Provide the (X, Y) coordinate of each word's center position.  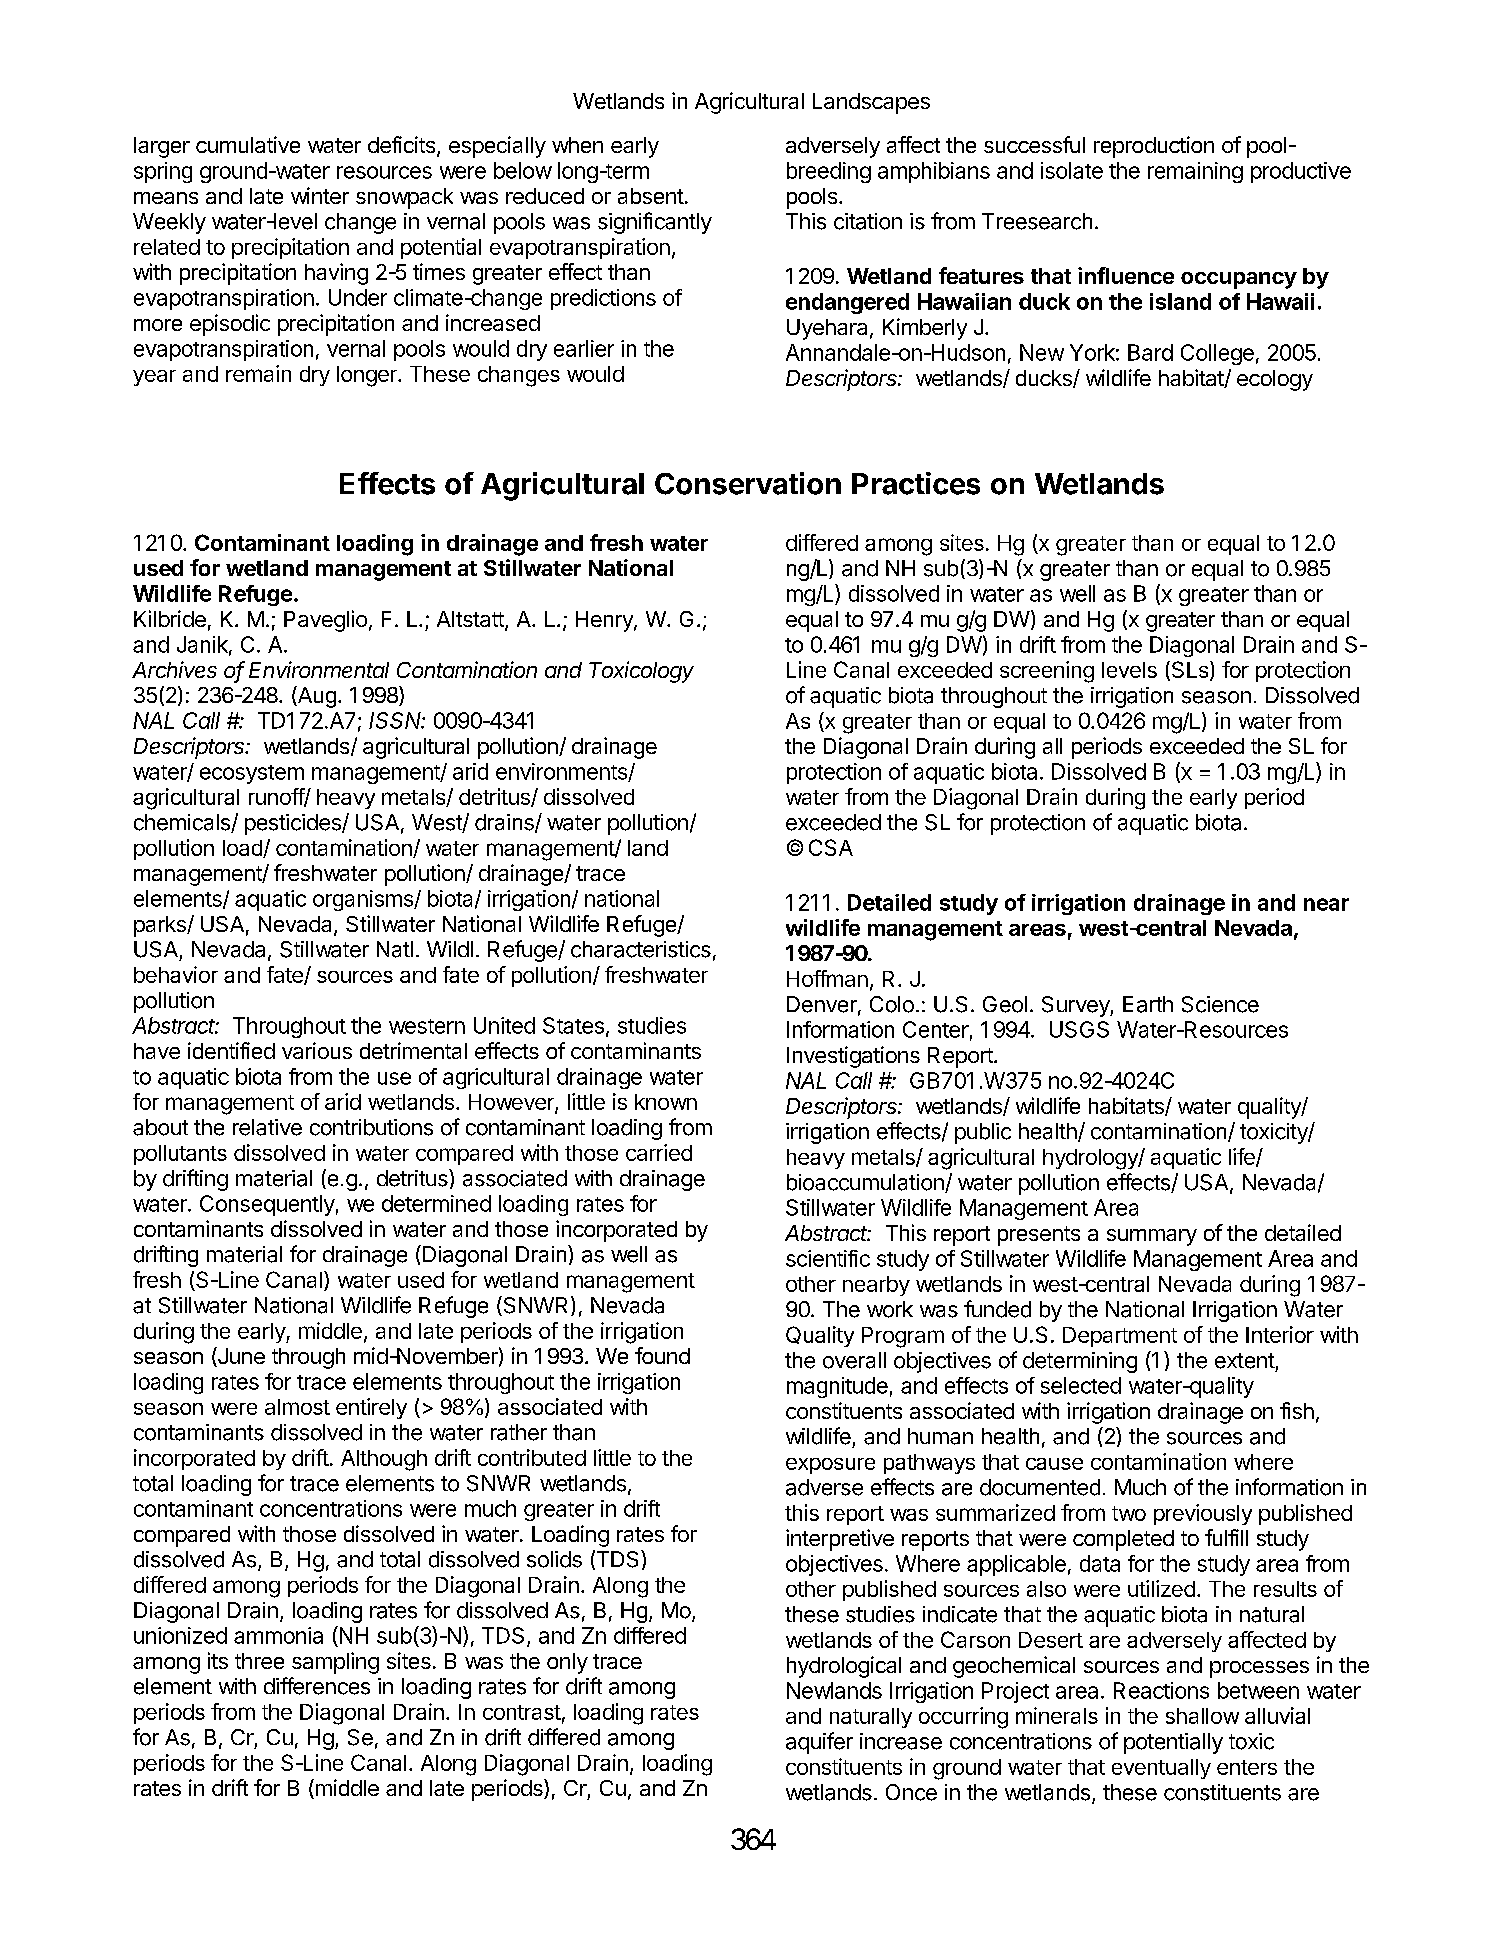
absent (651, 196)
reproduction (1154, 147)
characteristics (641, 949)
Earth (1148, 1004)
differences (317, 1686)
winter (320, 195)
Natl (395, 949)
